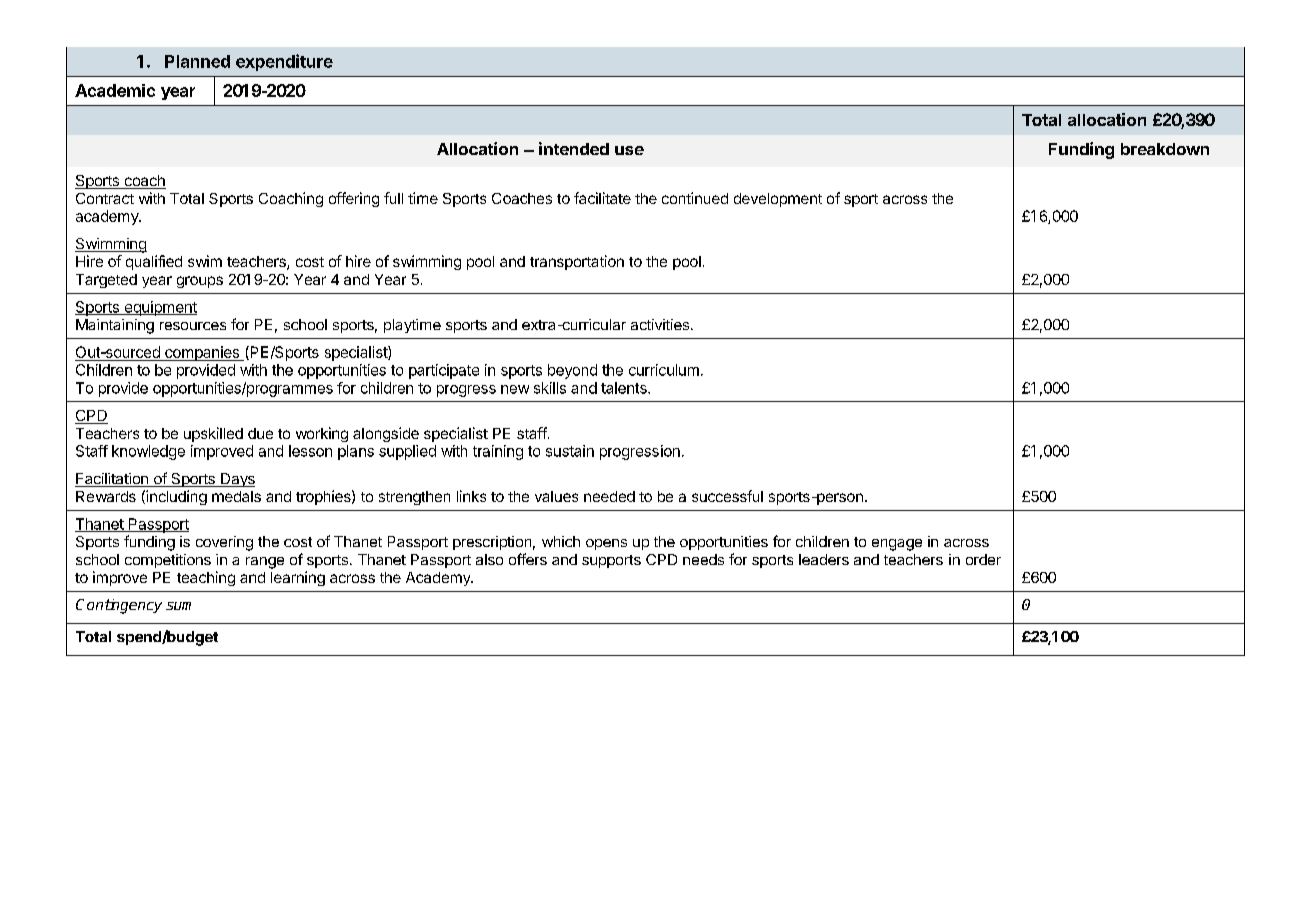 The width and height of the screenshot is (1308, 924). What do you see at coordinates (611, 561) in the screenshot?
I see `supports` at bounding box center [611, 561].
